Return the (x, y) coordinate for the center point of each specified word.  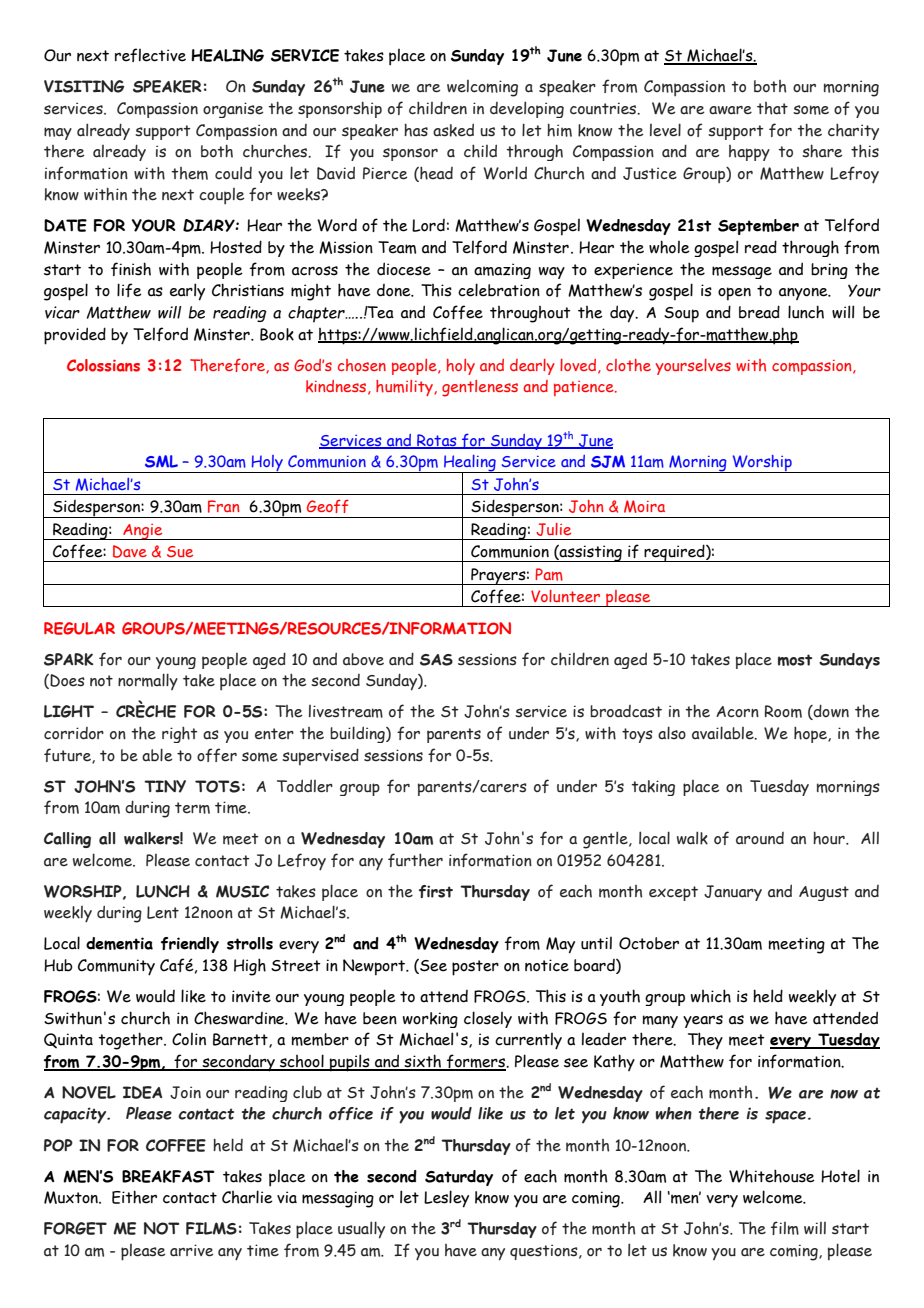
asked (453, 130)
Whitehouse (772, 1176)
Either (134, 1197)
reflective (150, 55)
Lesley (446, 1199)
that (772, 108)
